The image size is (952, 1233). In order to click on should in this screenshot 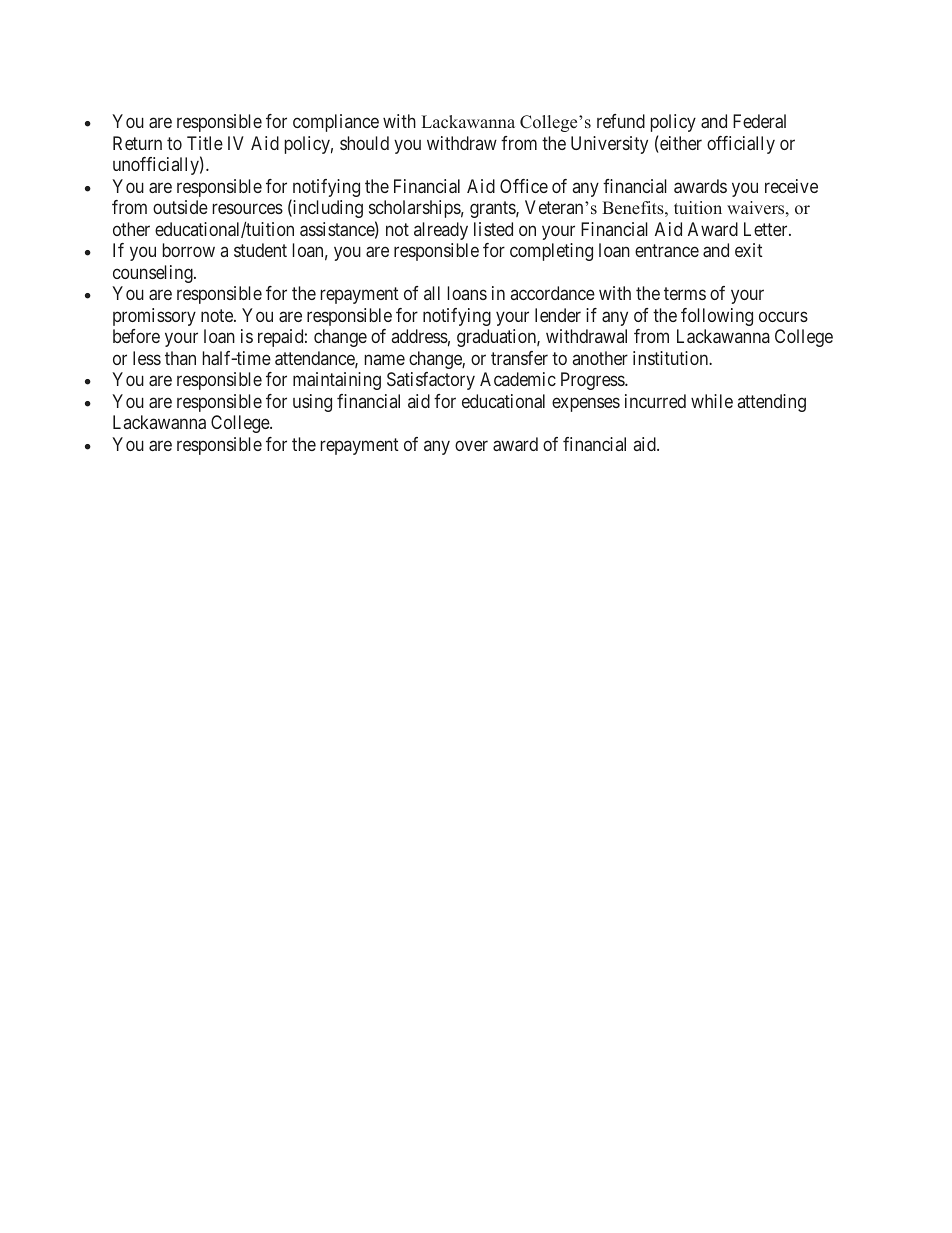, I will do `click(364, 143)`.
